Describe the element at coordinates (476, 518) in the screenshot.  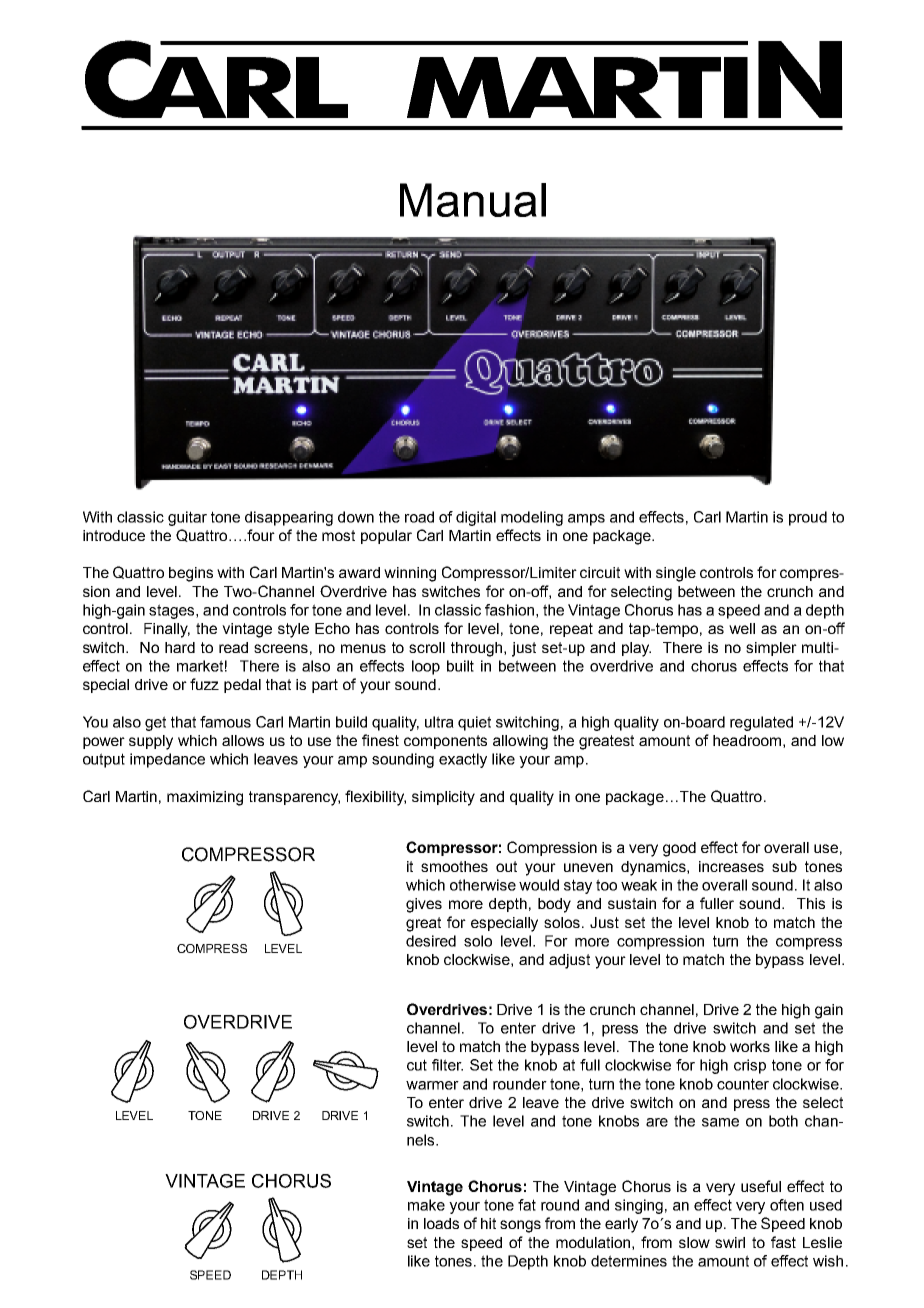
I see `digital` at that location.
